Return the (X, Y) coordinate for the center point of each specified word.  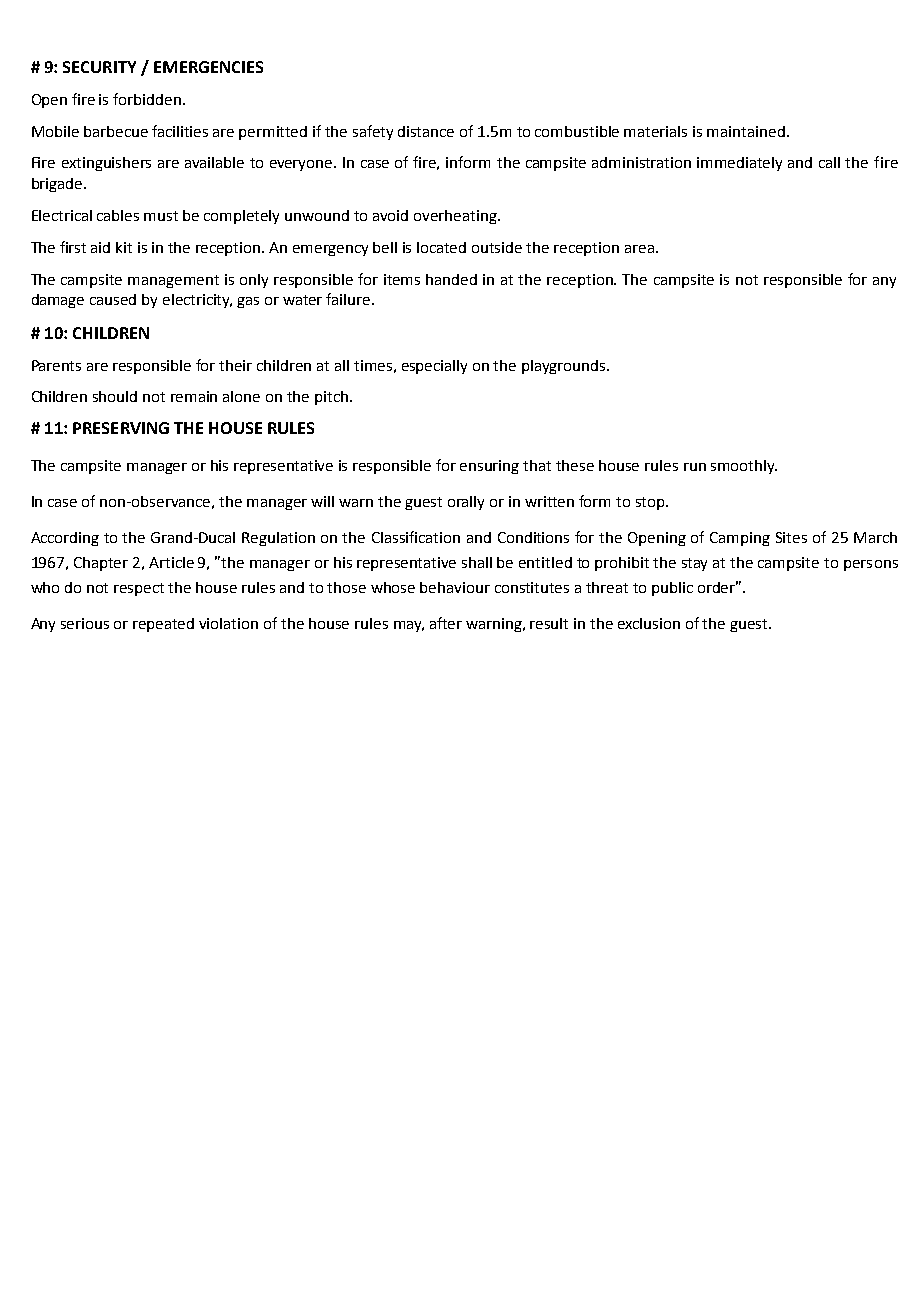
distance (426, 131)
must (161, 216)
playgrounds (565, 367)
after (446, 623)
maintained (746, 131)
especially (434, 367)
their (235, 365)
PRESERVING (121, 428)
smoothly (744, 467)
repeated (163, 625)
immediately (739, 164)
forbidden (147, 99)
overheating (456, 217)
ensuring (489, 467)
